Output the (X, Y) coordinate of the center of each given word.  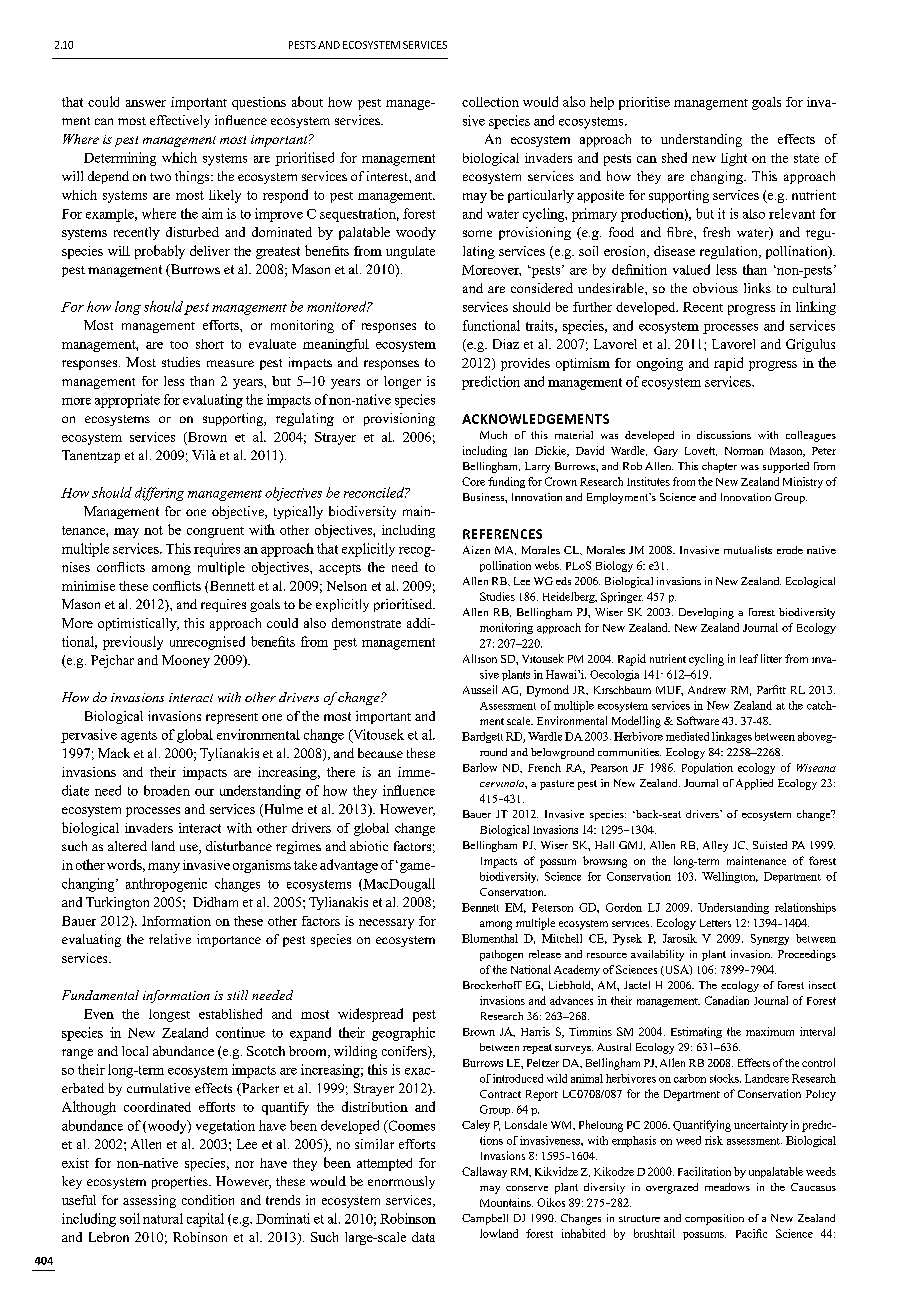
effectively (180, 121)
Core (473, 481)
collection (490, 102)
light (734, 159)
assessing (149, 1201)
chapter (719, 467)
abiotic (369, 846)
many (164, 868)
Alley (715, 846)
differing (159, 494)
